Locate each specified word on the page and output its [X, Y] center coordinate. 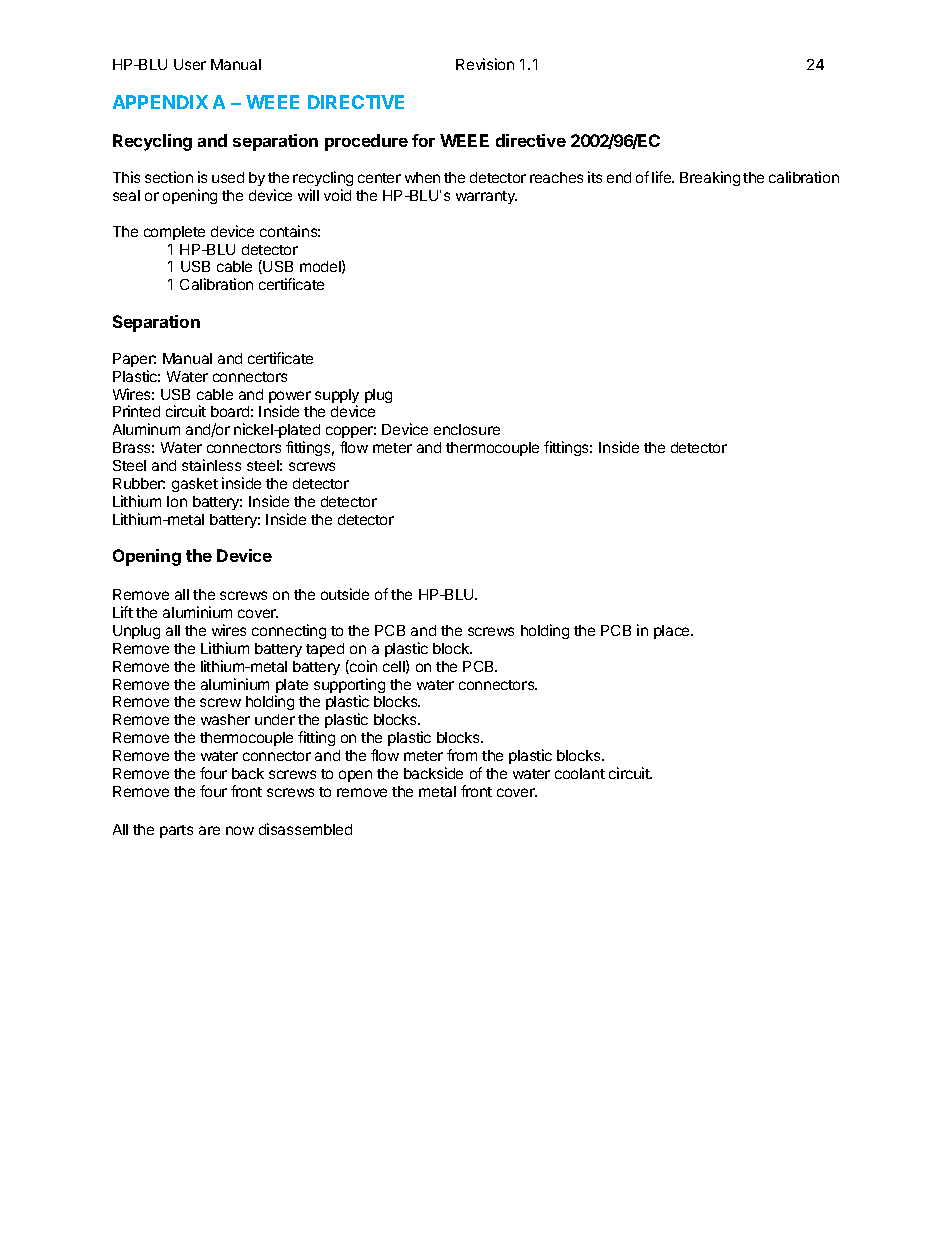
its [595, 177]
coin [362, 667]
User [190, 64]
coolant [580, 773]
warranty [486, 197]
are [209, 830]
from [462, 755]
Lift [123, 612]
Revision [485, 64]
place [673, 632]
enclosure [467, 429]
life [663, 177]
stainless [211, 465]
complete [174, 233]
